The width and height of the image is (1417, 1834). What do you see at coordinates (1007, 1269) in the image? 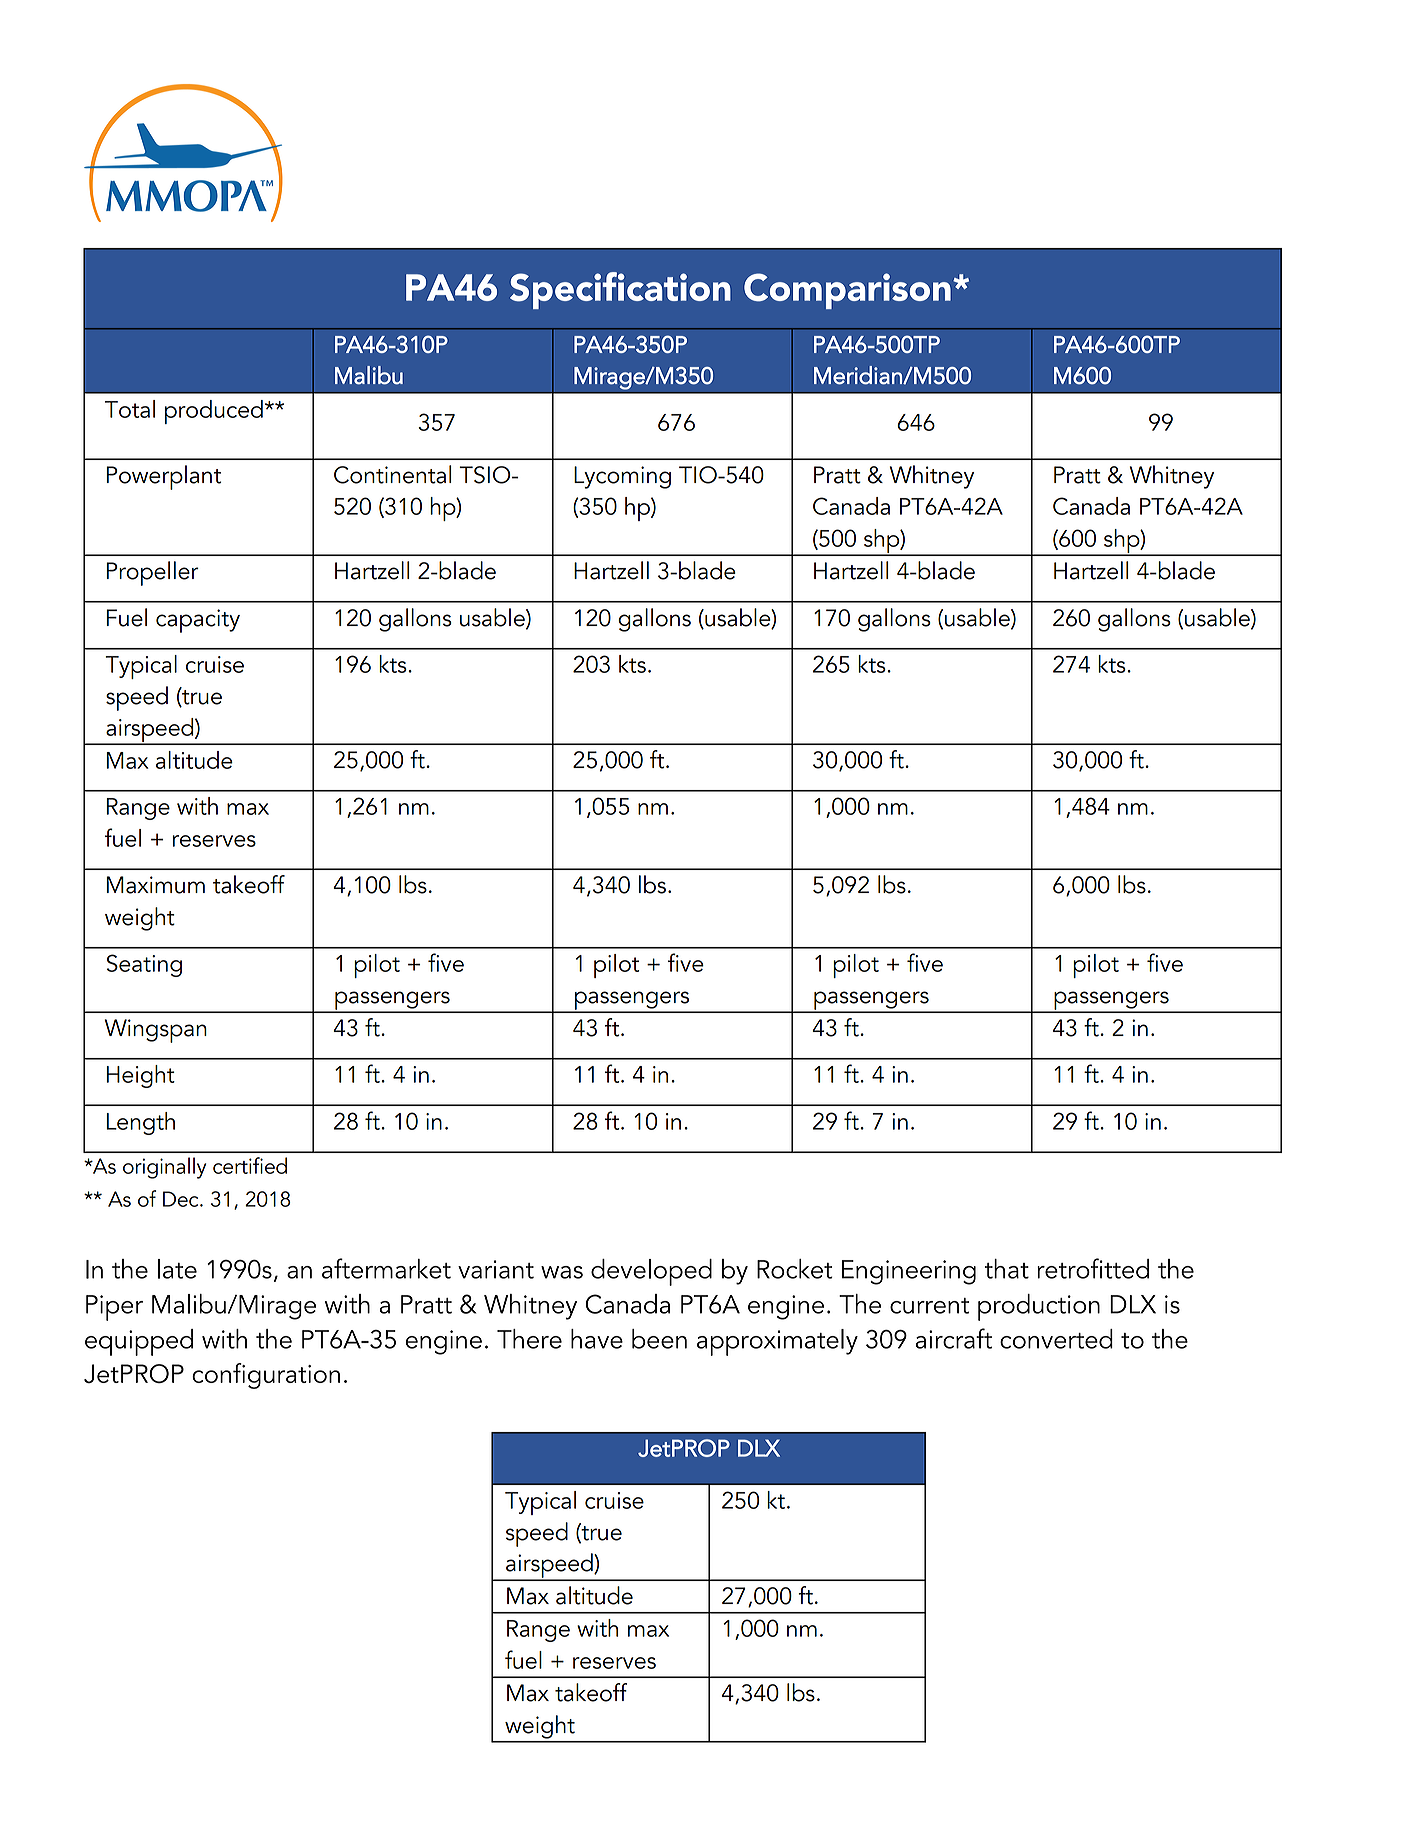
I see `that` at bounding box center [1007, 1269].
